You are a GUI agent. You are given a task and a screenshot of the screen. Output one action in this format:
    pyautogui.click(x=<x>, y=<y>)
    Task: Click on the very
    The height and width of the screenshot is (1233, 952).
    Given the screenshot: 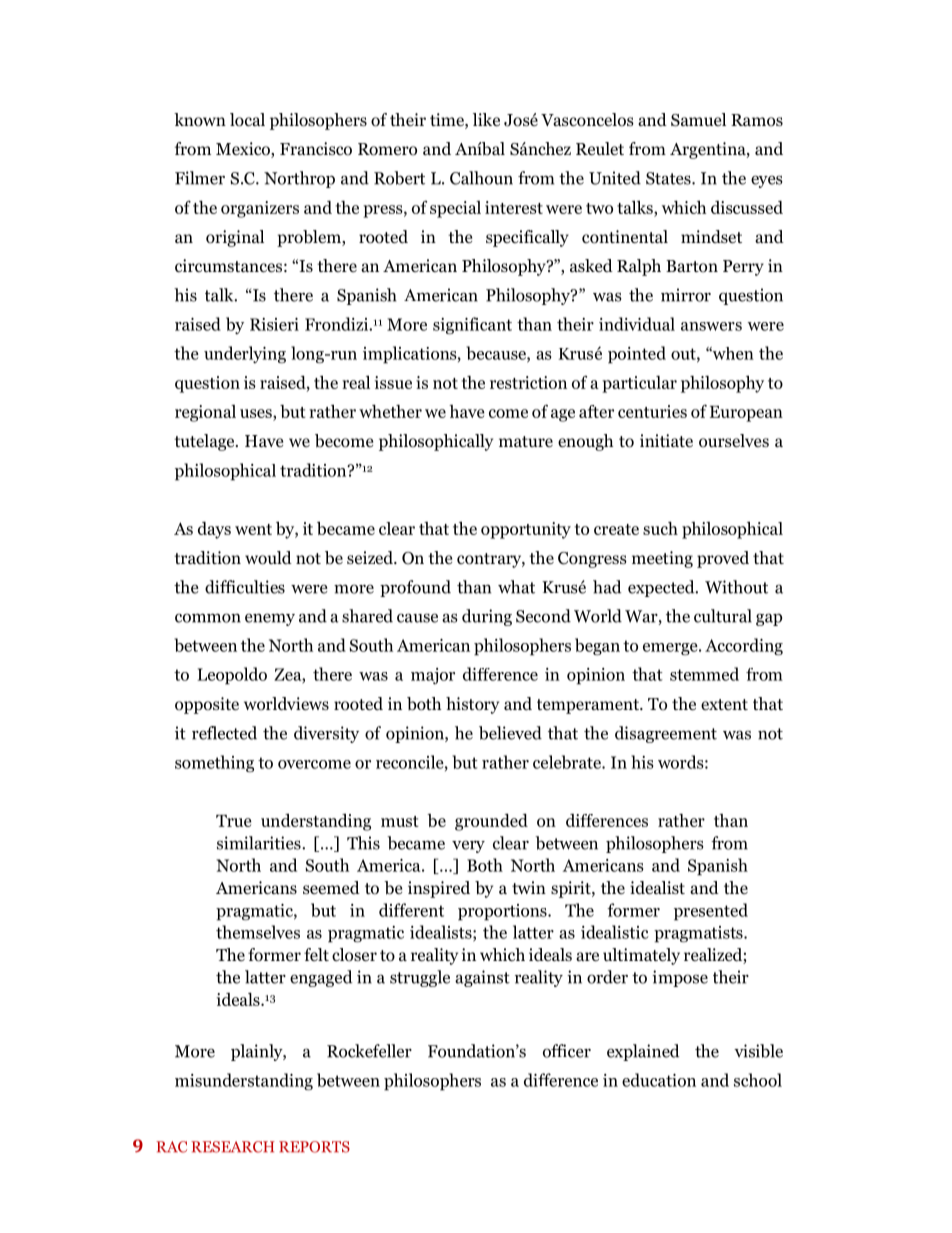 What is the action you would take?
    pyautogui.click(x=468, y=846)
